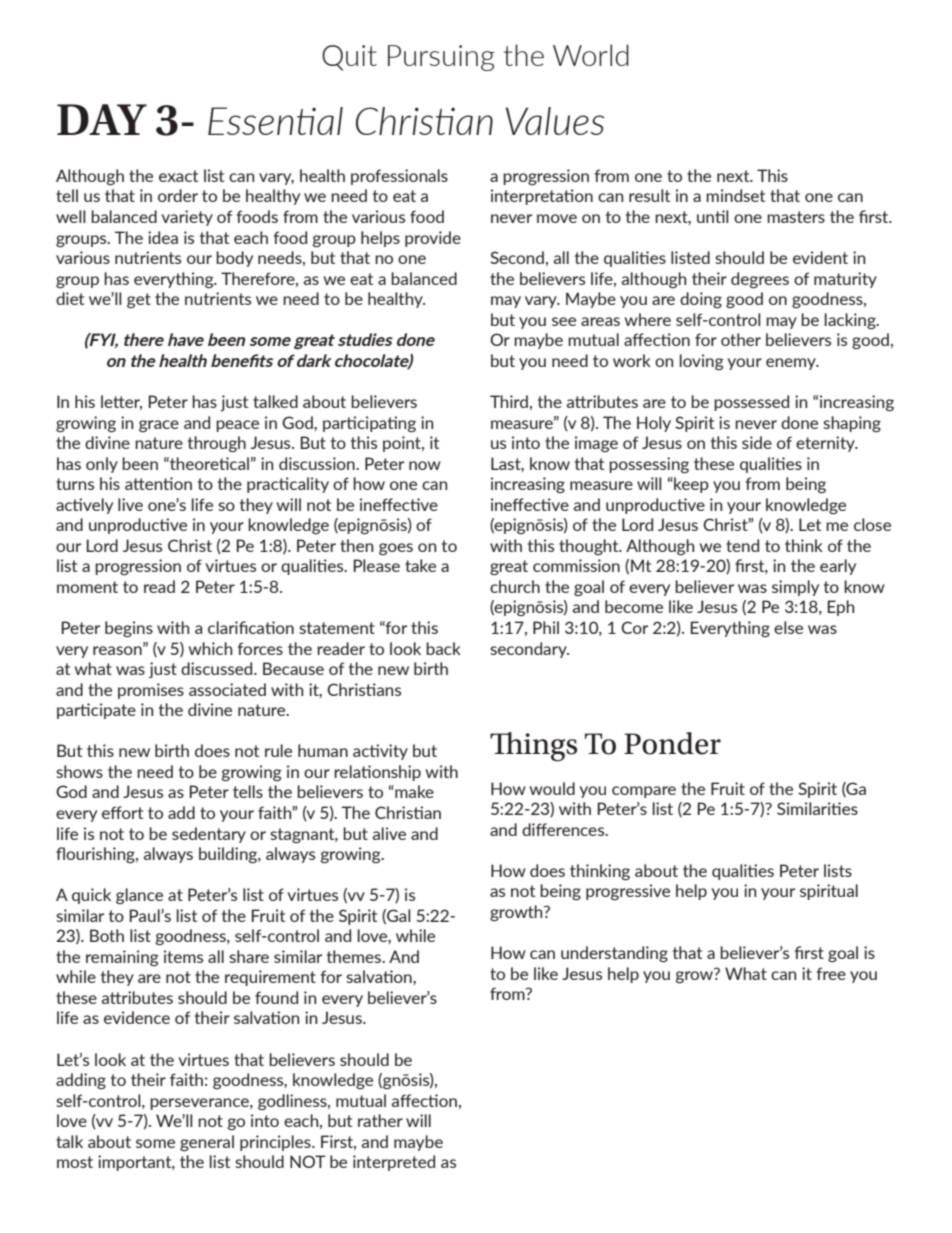 The width and height of the screenshot is (952, 1233). What do you see at coordinates (129, 629) in the screenshot?
I see `begins` at bounding box center [129, 629].
